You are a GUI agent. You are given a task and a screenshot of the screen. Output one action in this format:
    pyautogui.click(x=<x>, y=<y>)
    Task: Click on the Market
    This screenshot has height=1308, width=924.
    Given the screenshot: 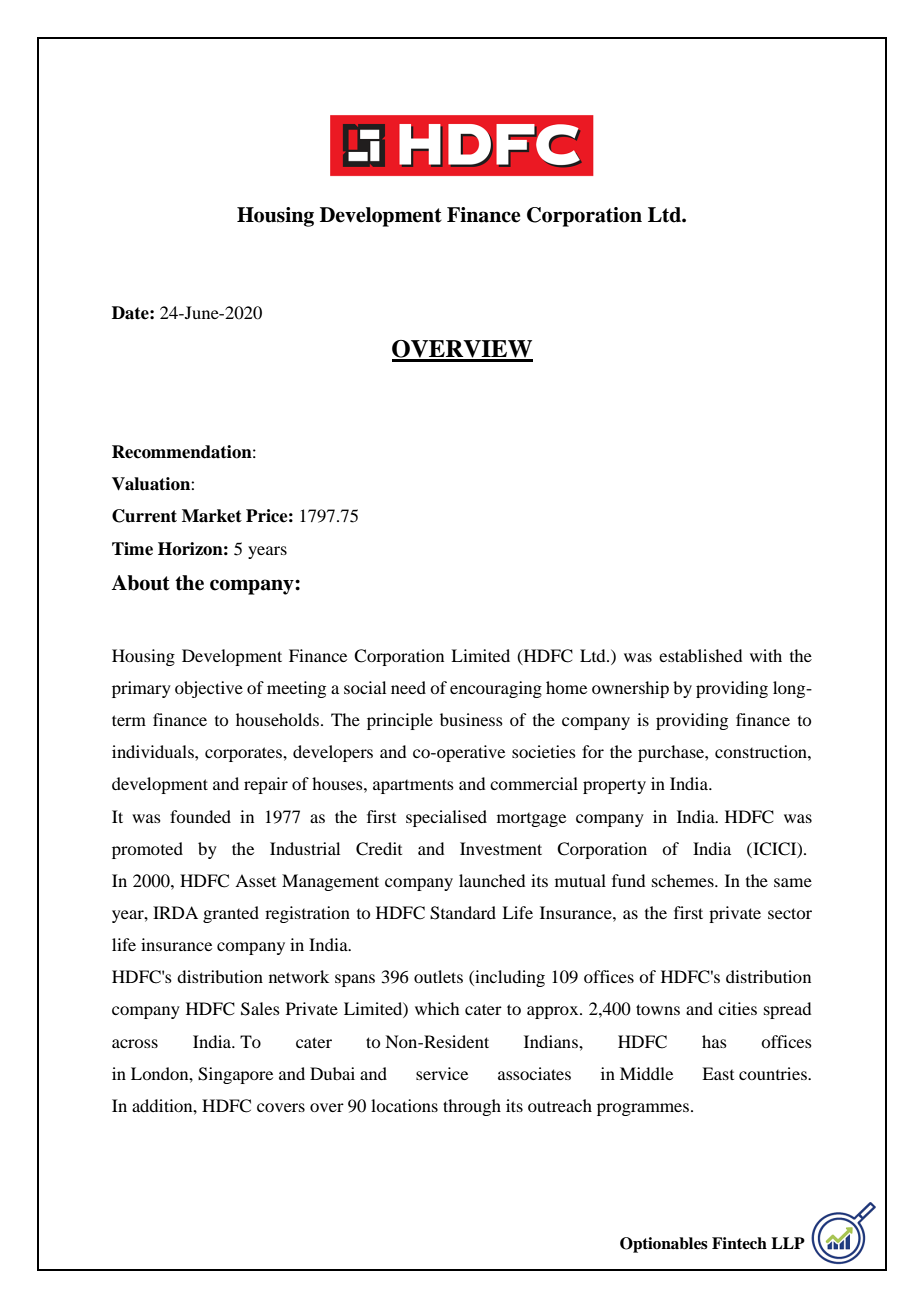 What is the action you would take?
    pyautogui.click(x=212, y=516)
